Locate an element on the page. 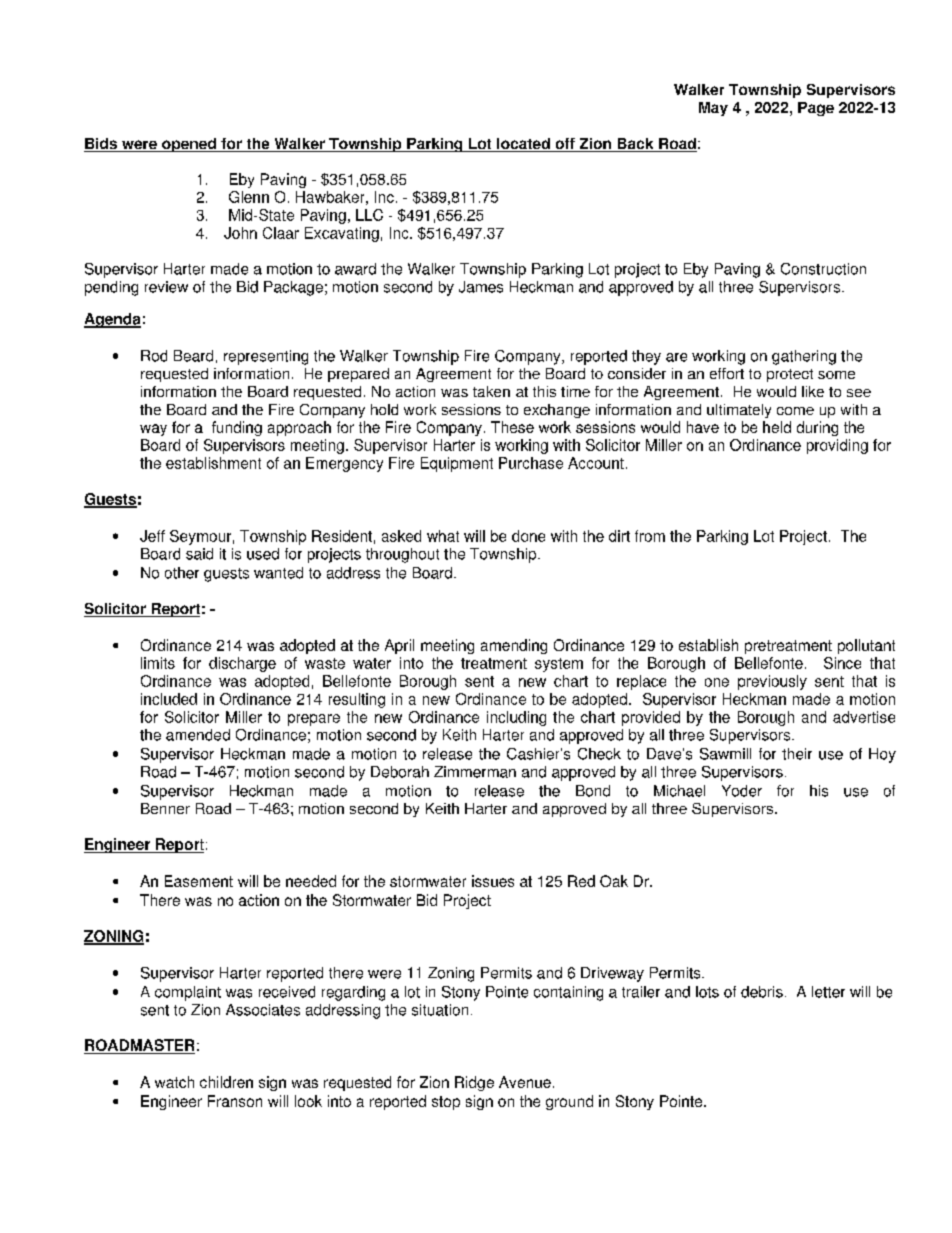  watch is located at coordinates (174, 1082).
